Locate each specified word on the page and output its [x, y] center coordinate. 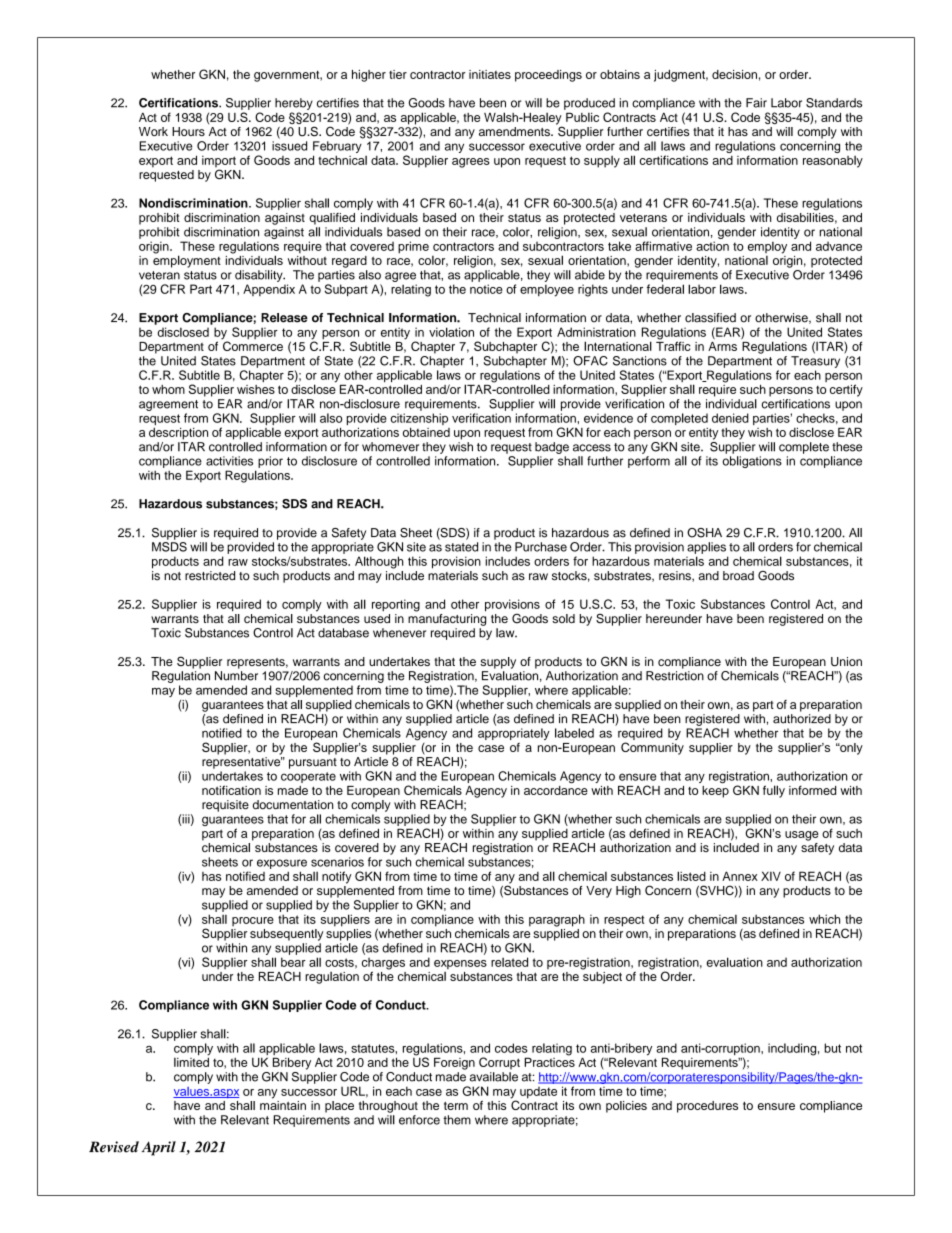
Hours [188, 131]
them [457, 1120]
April [158, 1148]
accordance [556, 789]
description [178, 433]
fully [774, 791]
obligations [752, 462]
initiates [490, 74]
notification [231, 790]
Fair [756, 103]
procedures [707, 1107]
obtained [426, 432]
